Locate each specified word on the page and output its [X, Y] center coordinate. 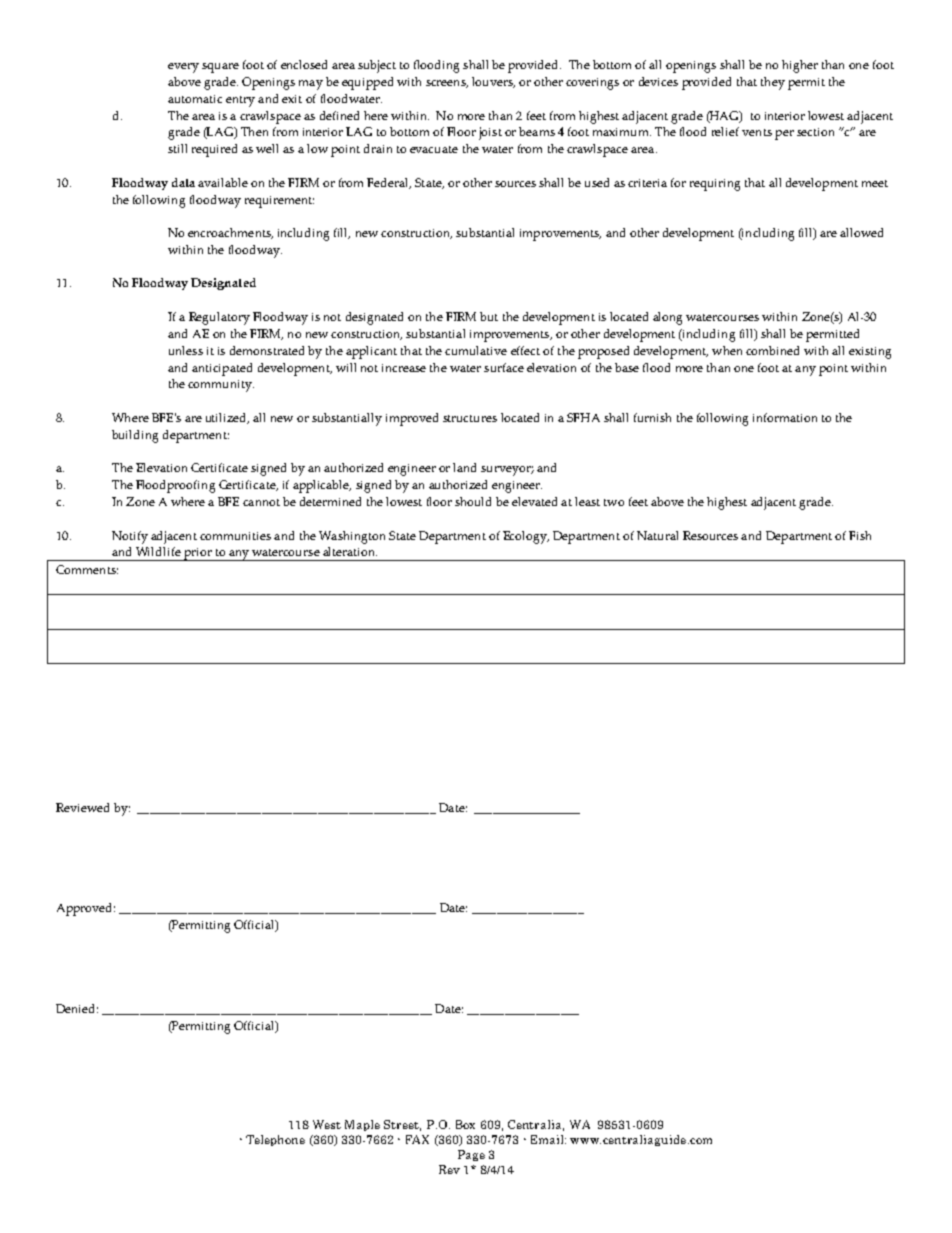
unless [186, 350]
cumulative [476, 350]
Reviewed [82, 807]
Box [465, 1124]
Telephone [275, 1140]
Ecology [526, 537]
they [773, 83]
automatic [195, 99]
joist [490, 133]
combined [772, 350]
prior [198, 554]
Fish [860, 535]
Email [548, 1139]
